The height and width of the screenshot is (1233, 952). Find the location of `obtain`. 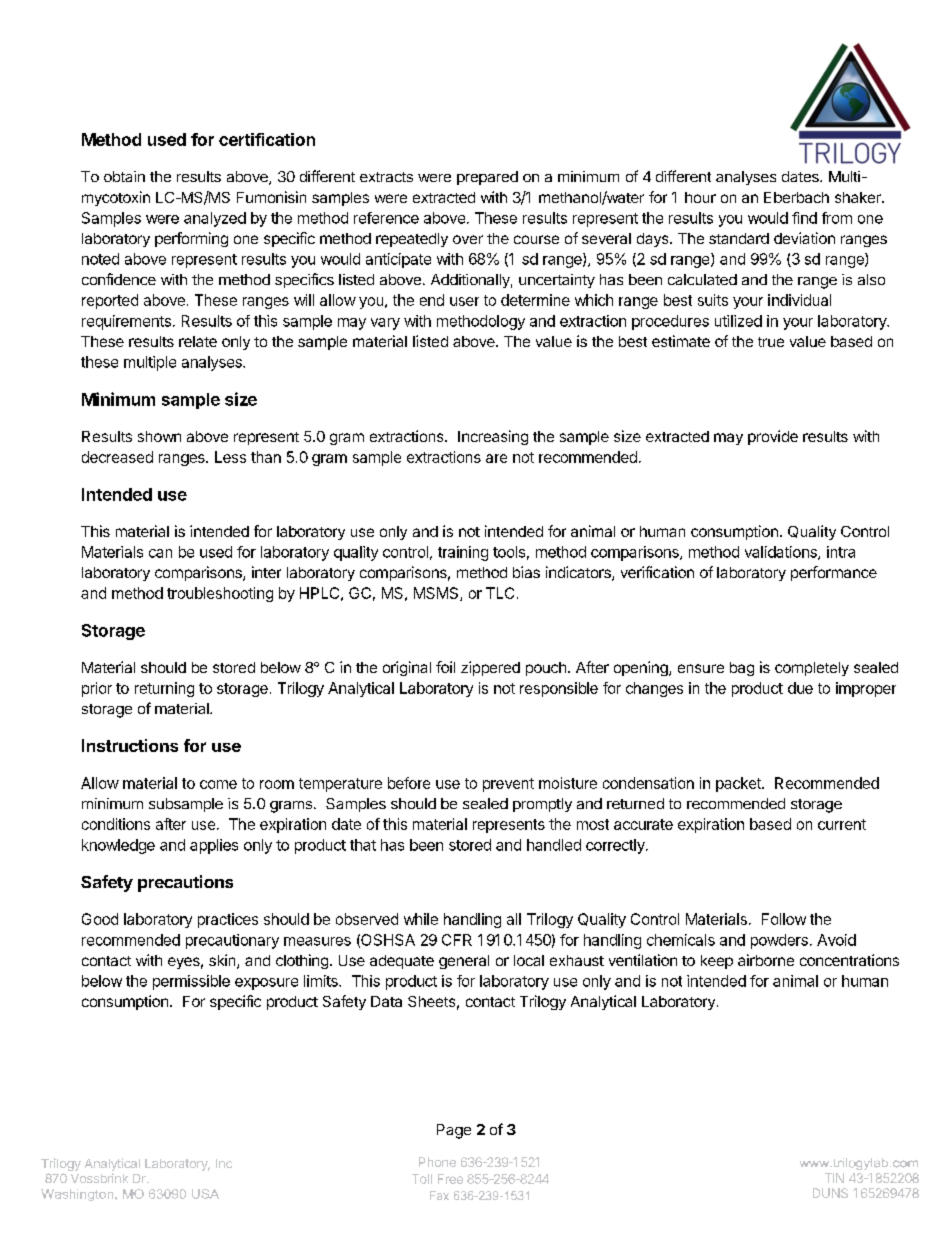

obtain is located at coordinates (124, 176).
